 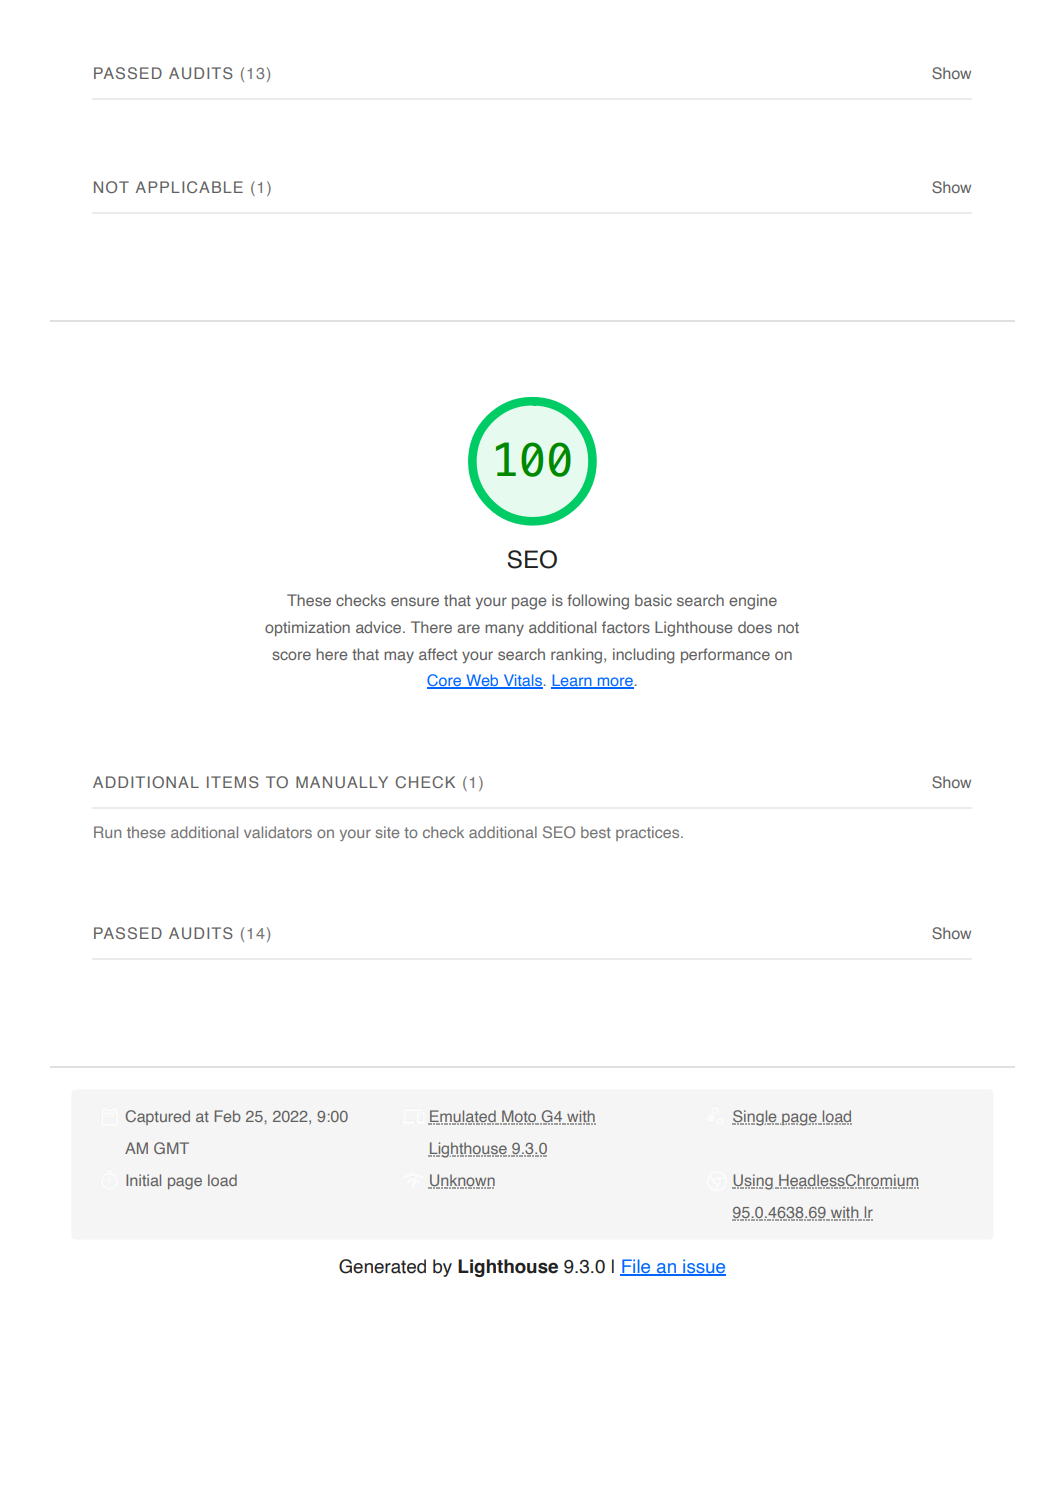 I want to click on ensure, so click(x=415, y=601).
